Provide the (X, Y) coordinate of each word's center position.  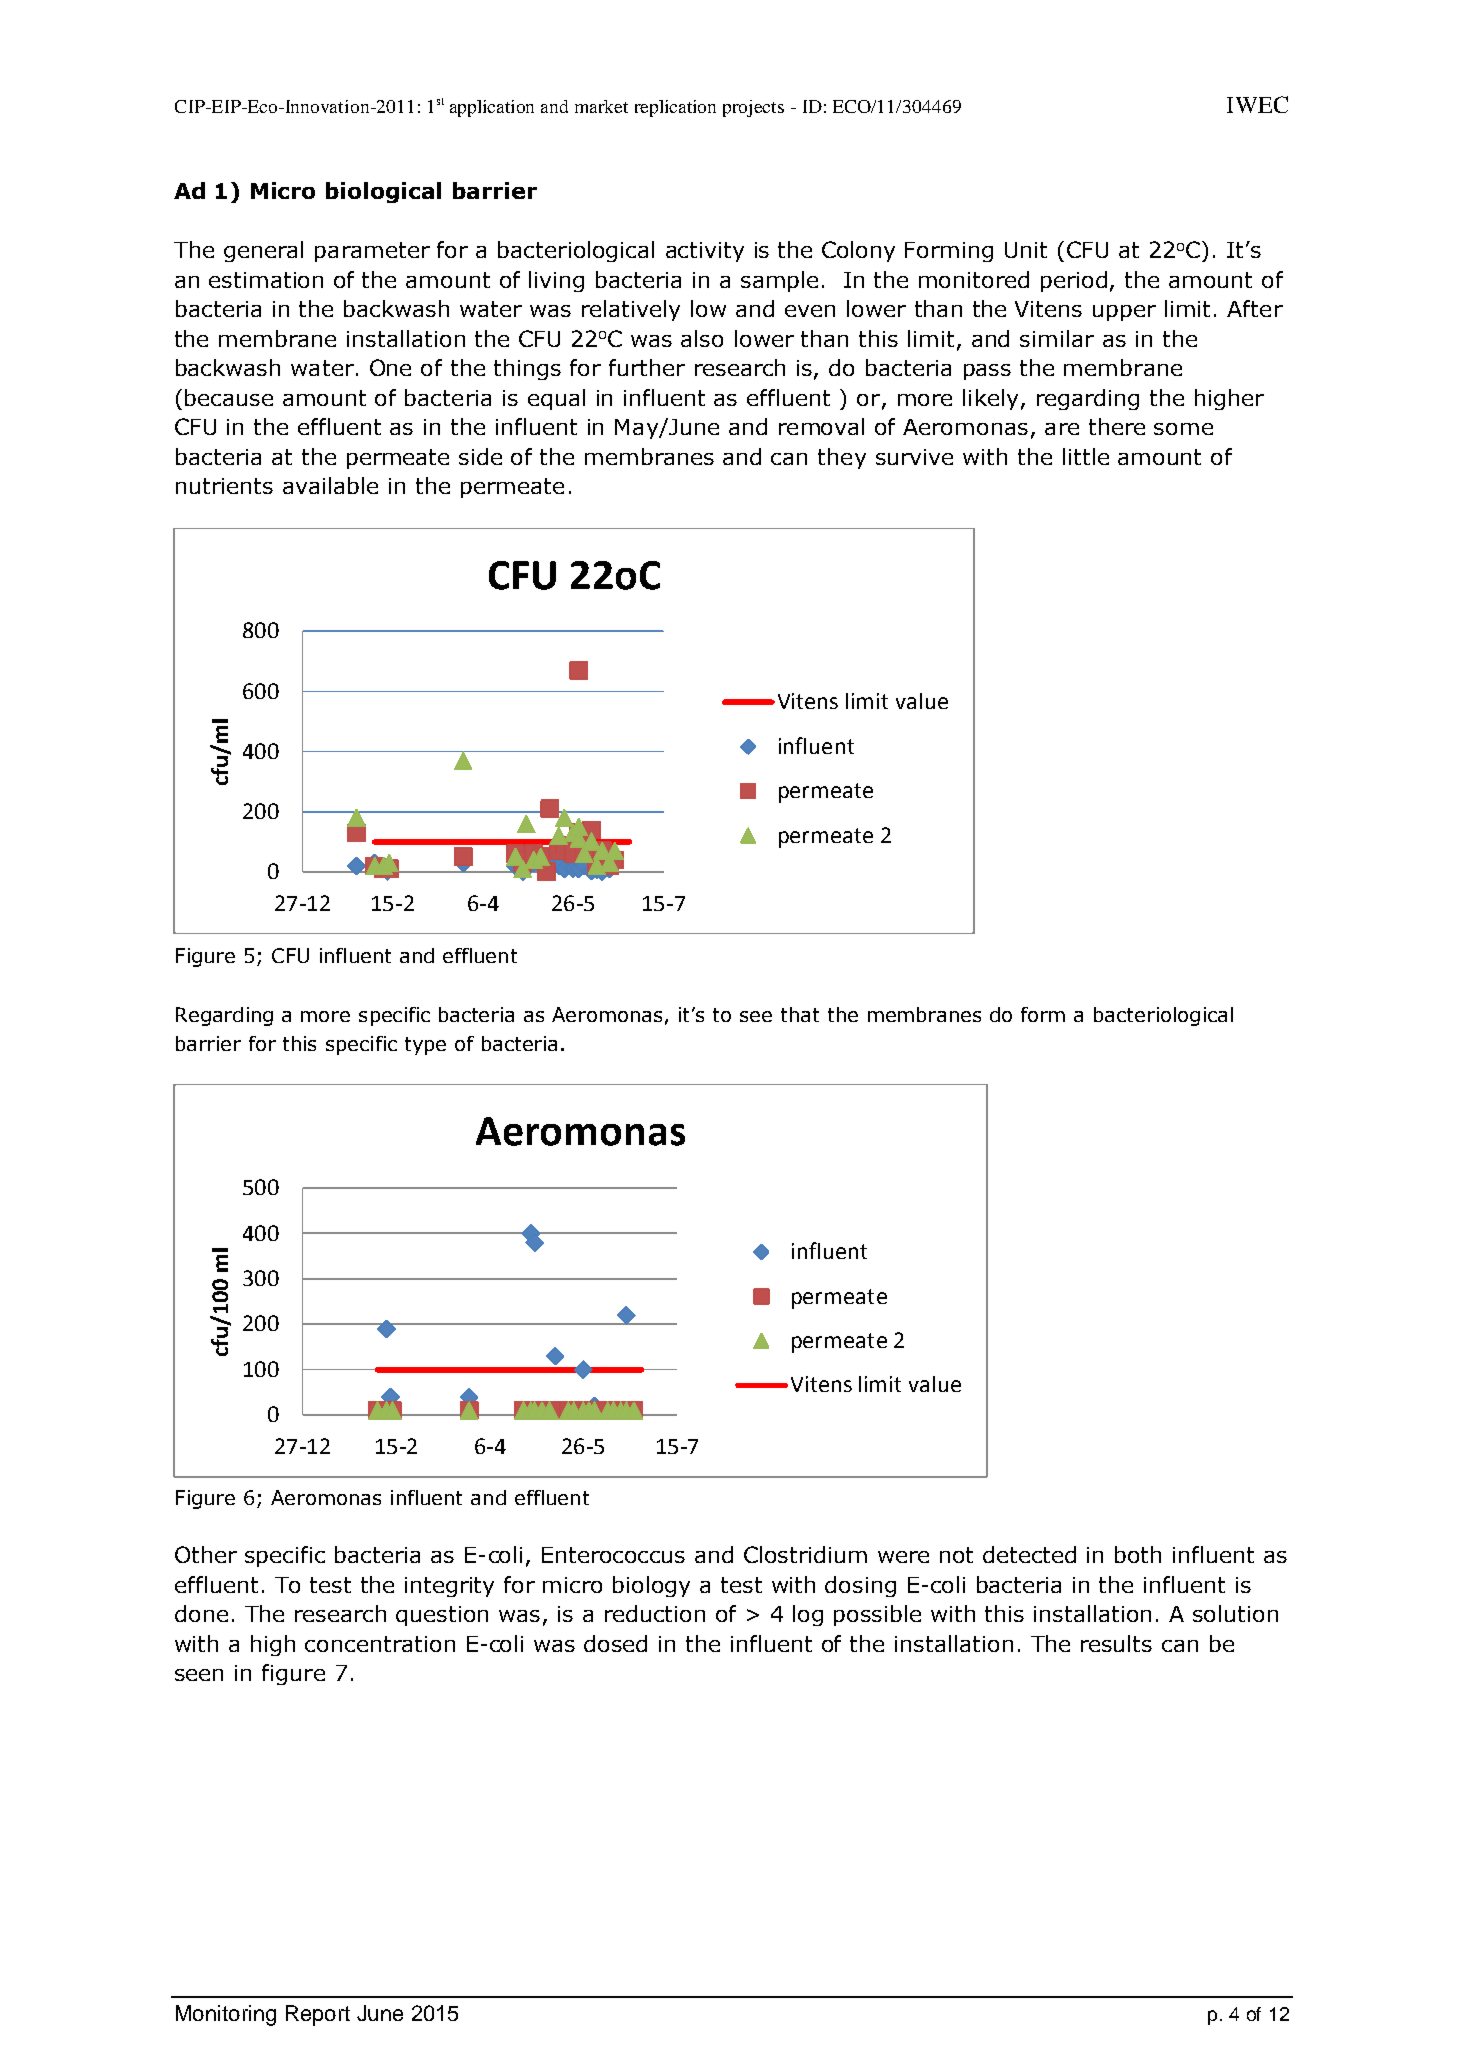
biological (383, 192)
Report (318, 2015)
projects (753, 108)
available (330, 485)
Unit (1026, 250)
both (1138, 1554)
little (1086, 456)
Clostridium (805, 1554)
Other (206, 1554)
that (800, 1014)
